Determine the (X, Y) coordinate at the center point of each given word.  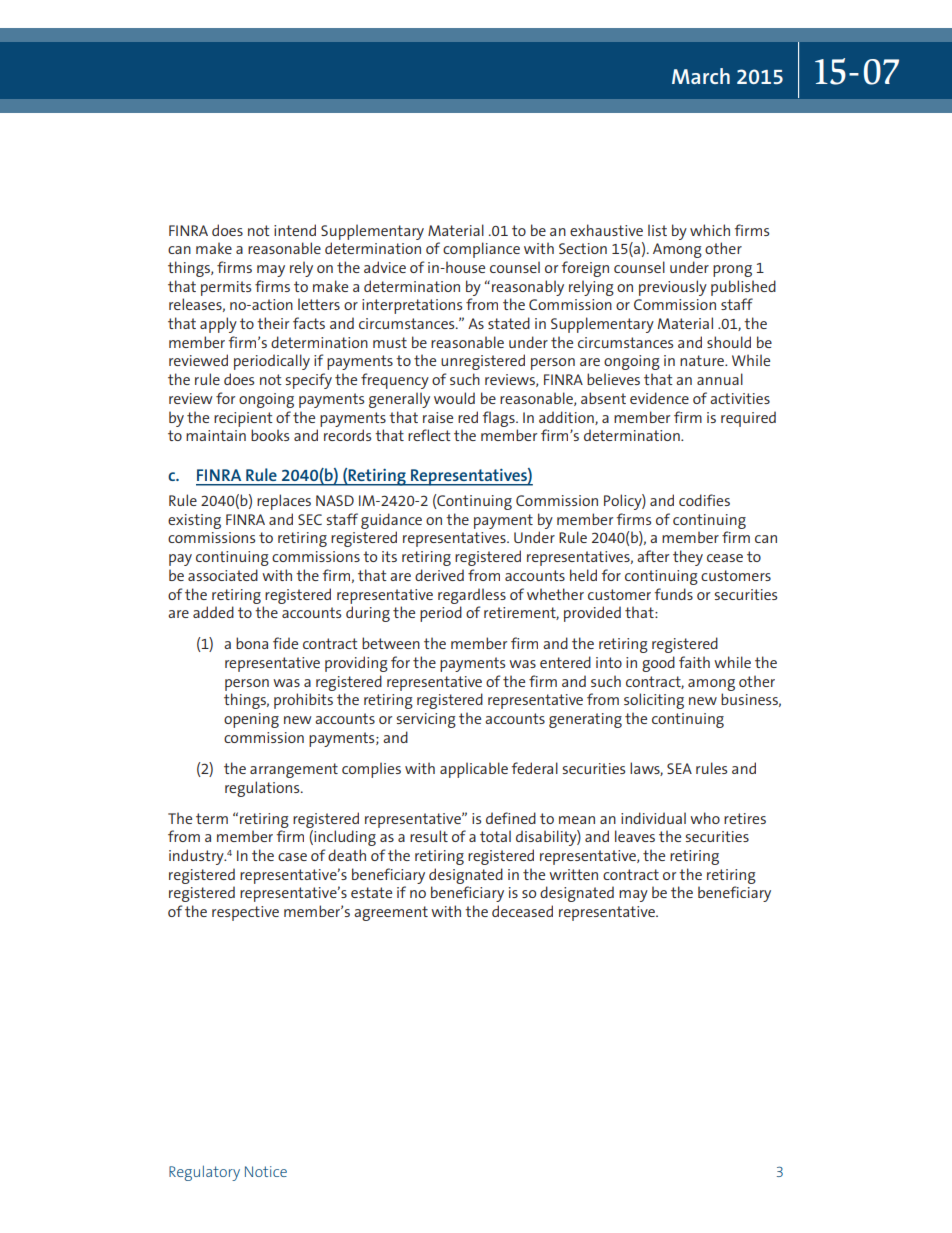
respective (245, 913)
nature (703, 360)
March (701, 76)
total (495, 836)
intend (295, 230)
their (273, 323)
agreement (391, 913)
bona (252, 643)
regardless (472, 596)
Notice (266, 1171)
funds (673, 594)
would (454, 398)
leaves (635, 836)
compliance (481, 250)
